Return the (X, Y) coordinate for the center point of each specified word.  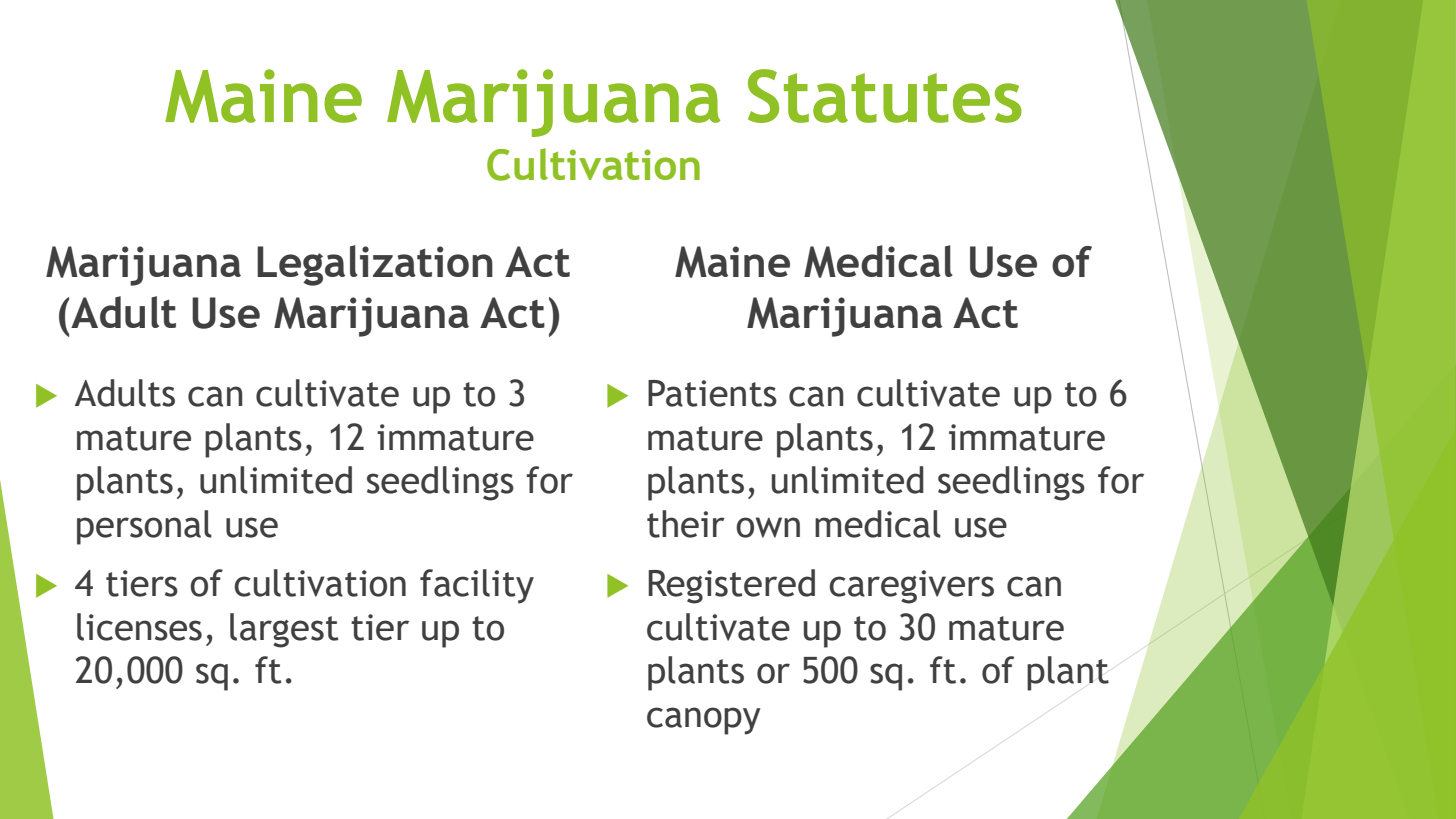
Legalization (375, 265)
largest (284, 630)
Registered (731, 586)
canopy (704, 721)
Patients (712, 393)
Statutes (885, 96)
